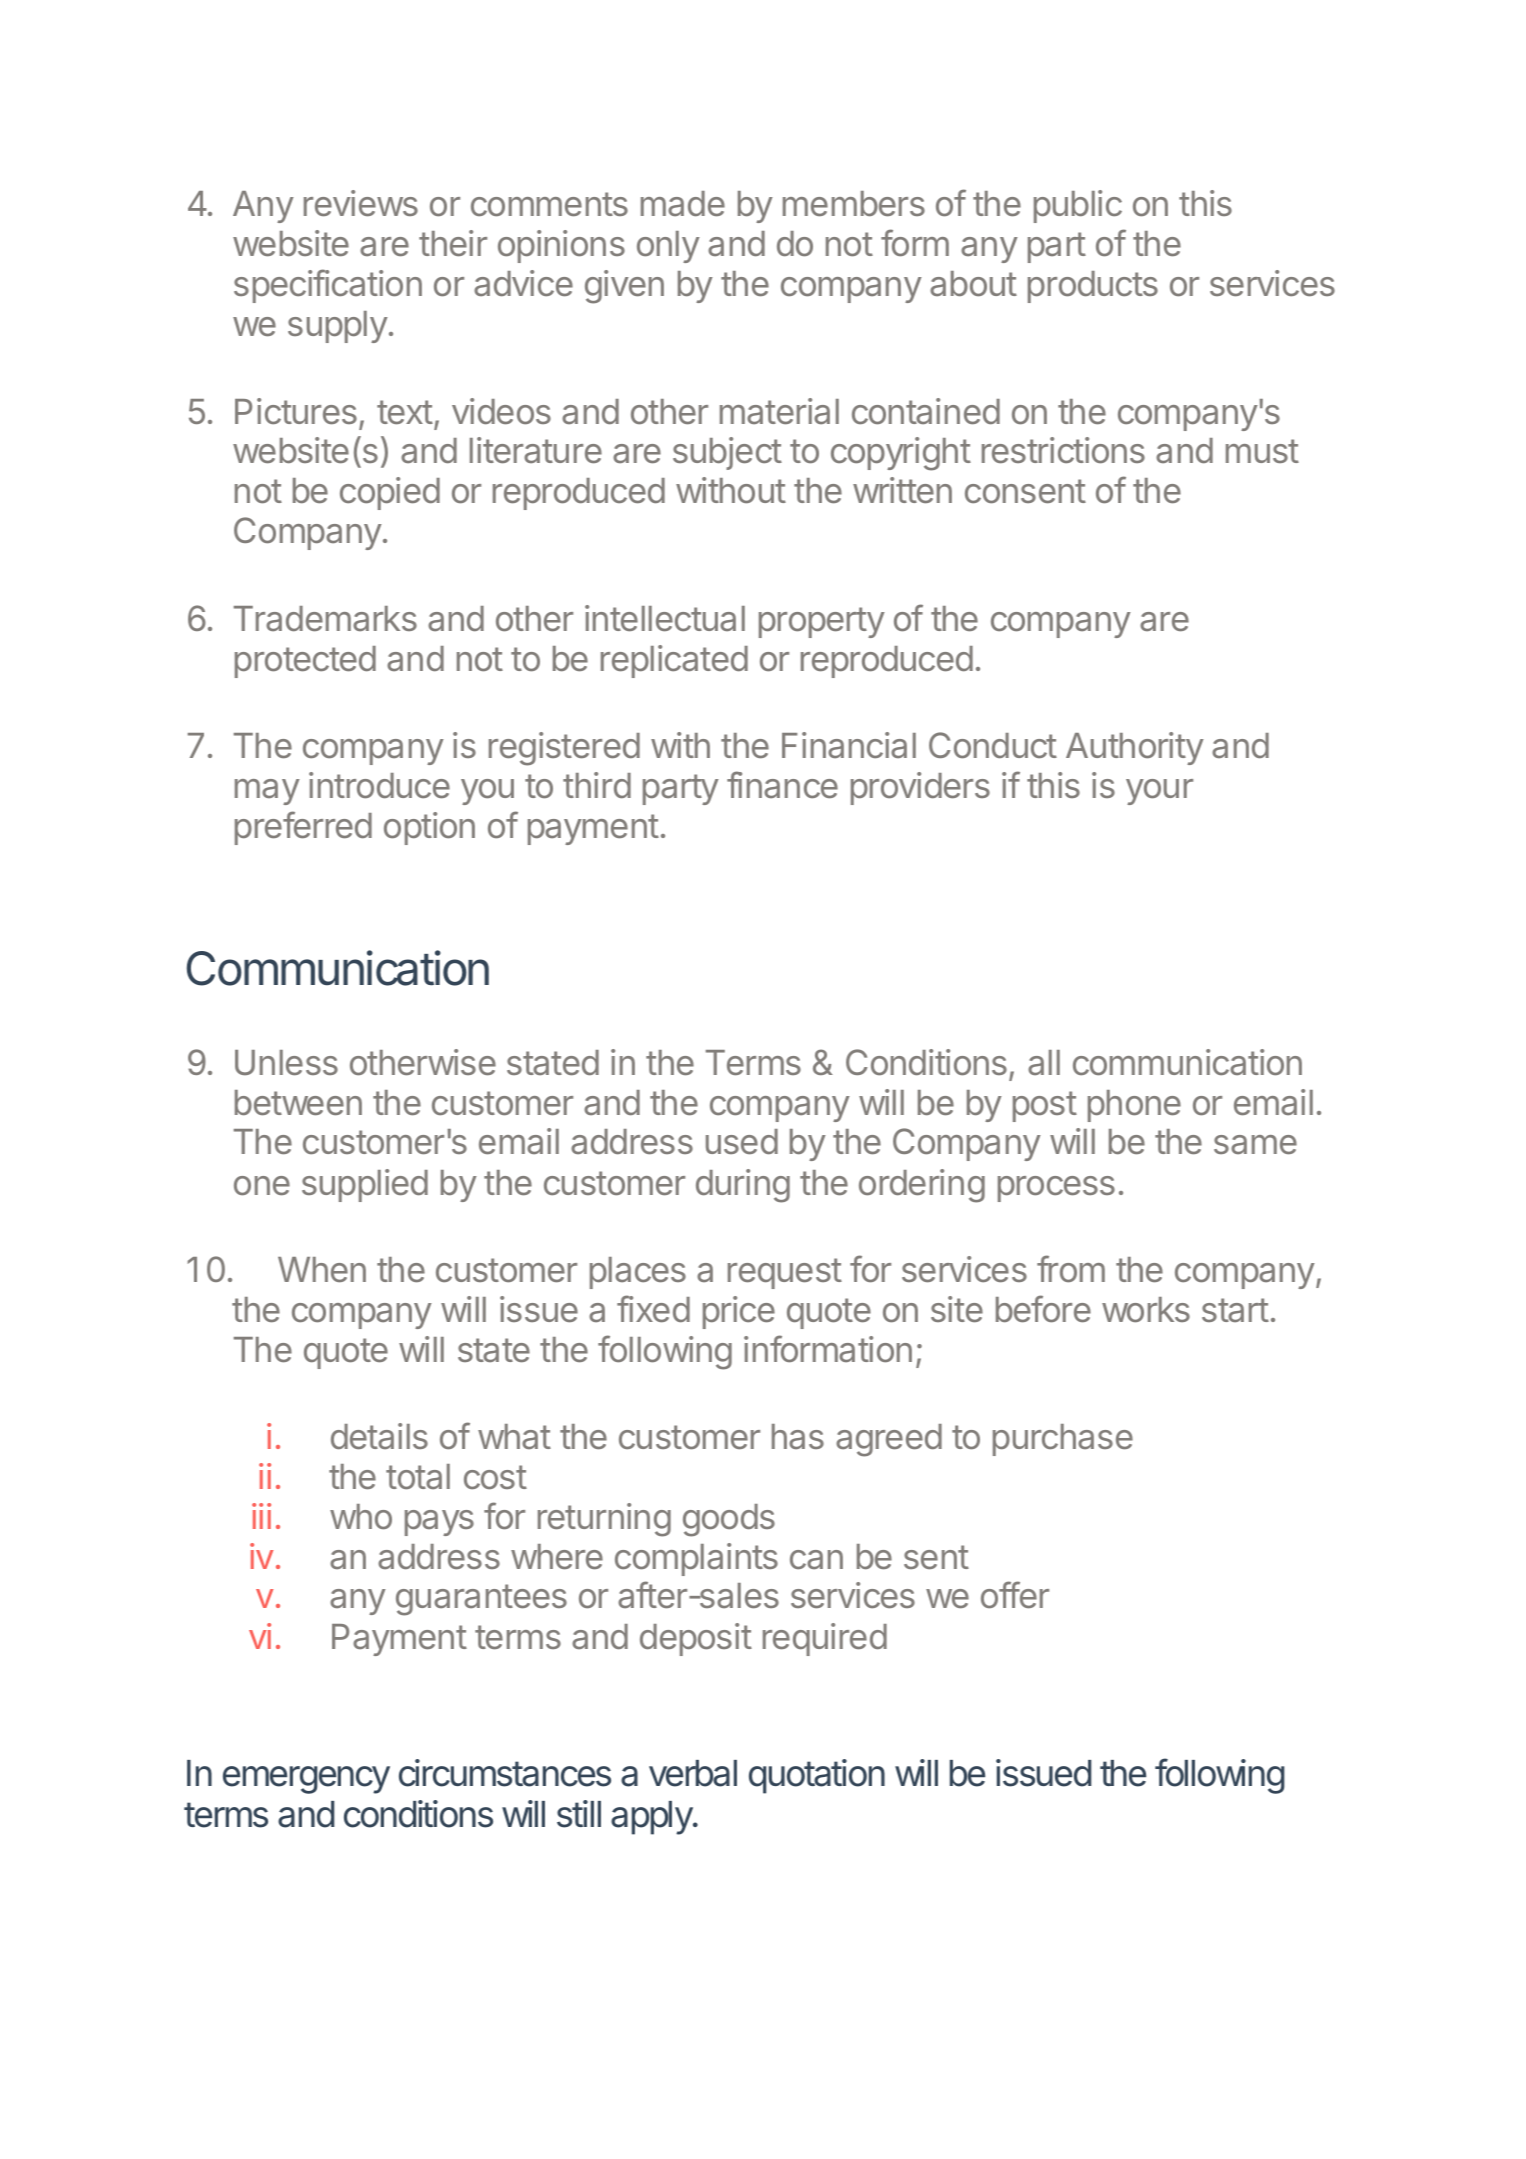  What do you see at coordinates (286, 1063) in the page?
I see `Unless` at bounding box center [286, 1063].
